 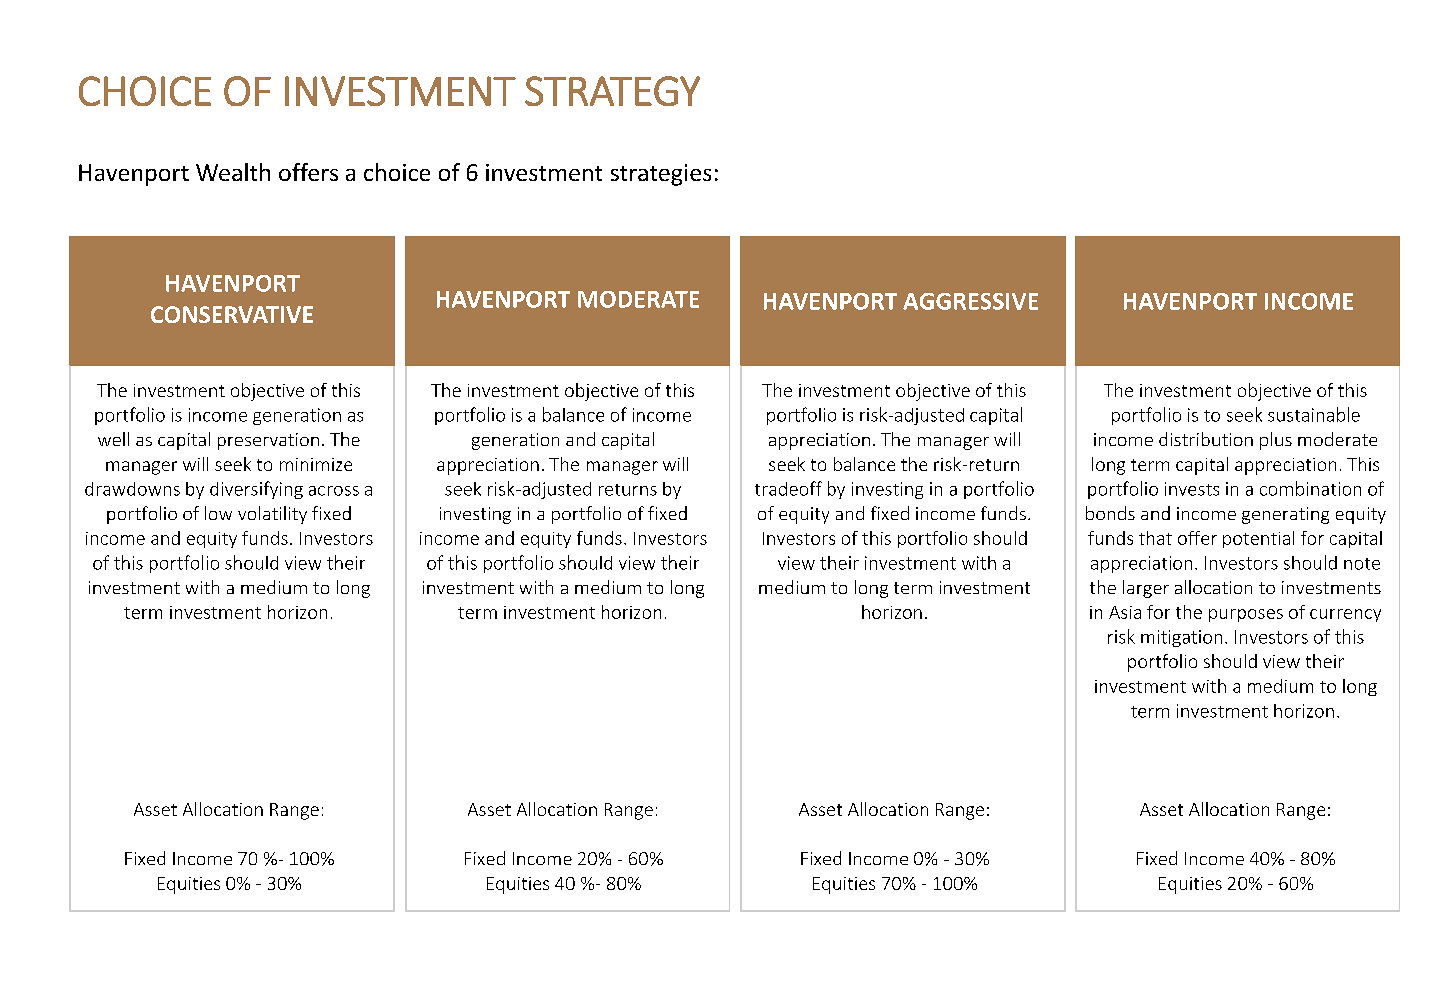 What do you see at coordinates (788, 488) in the screenshot?
I see `tradeoff` at bounding box center [788, 488].
